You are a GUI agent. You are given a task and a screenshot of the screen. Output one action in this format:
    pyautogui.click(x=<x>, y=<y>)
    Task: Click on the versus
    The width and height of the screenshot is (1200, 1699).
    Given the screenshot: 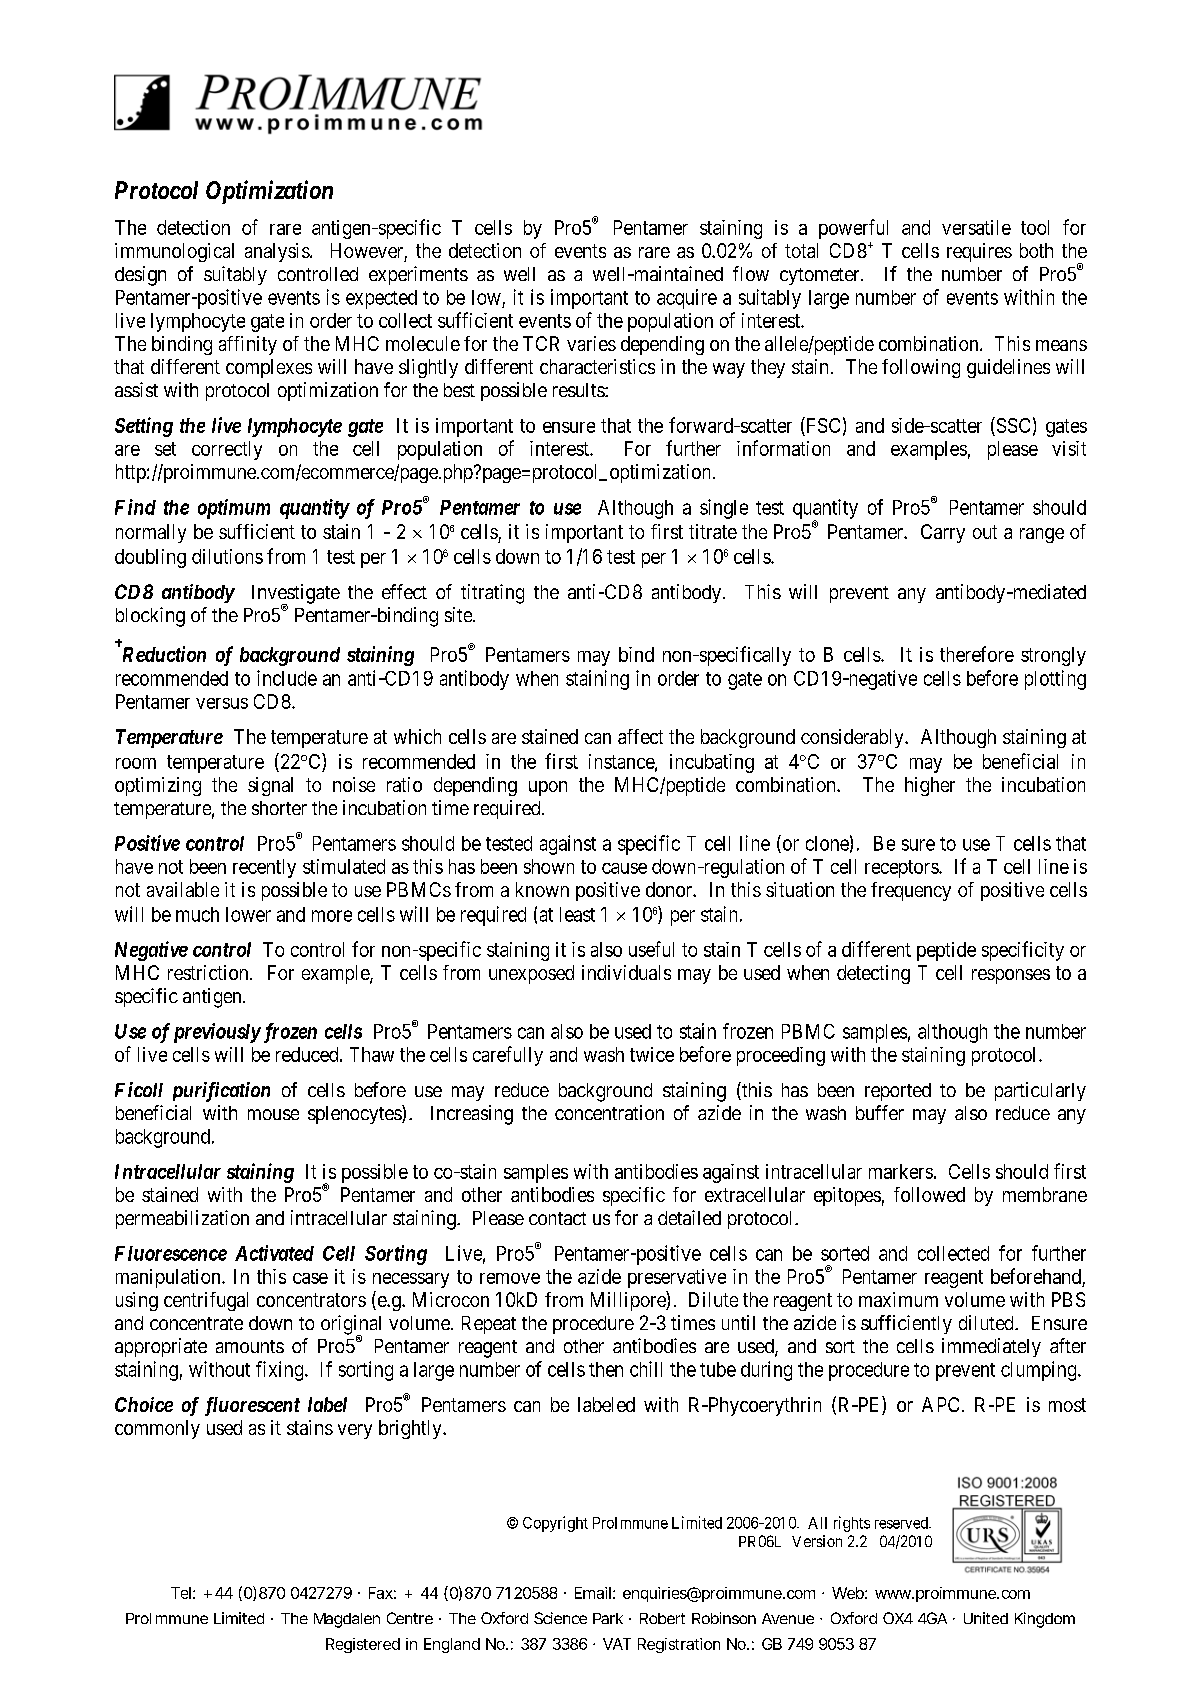 What is the action you would take?
    pyautogui.click(x=222, y=703)
